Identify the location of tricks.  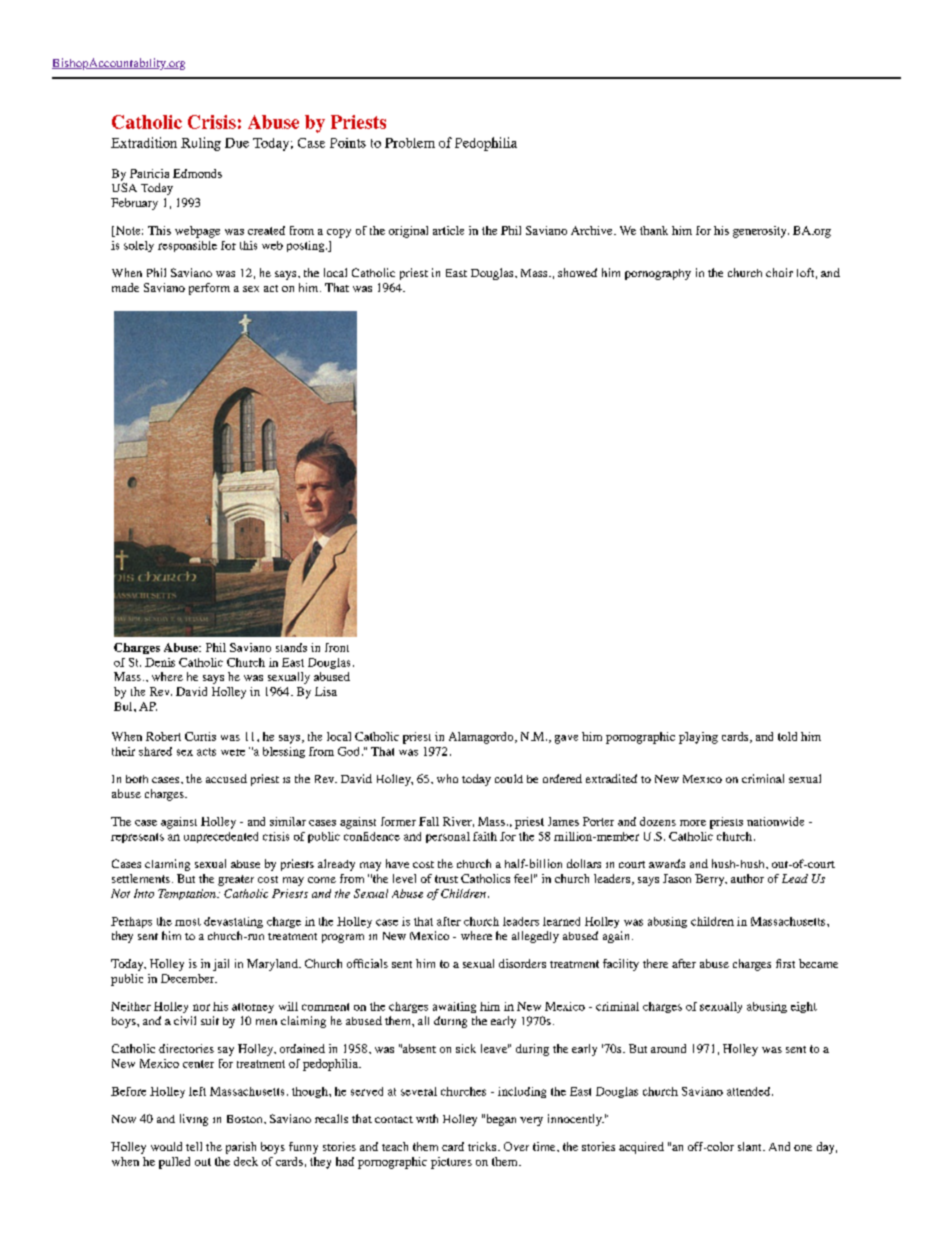
(482, 1146).
